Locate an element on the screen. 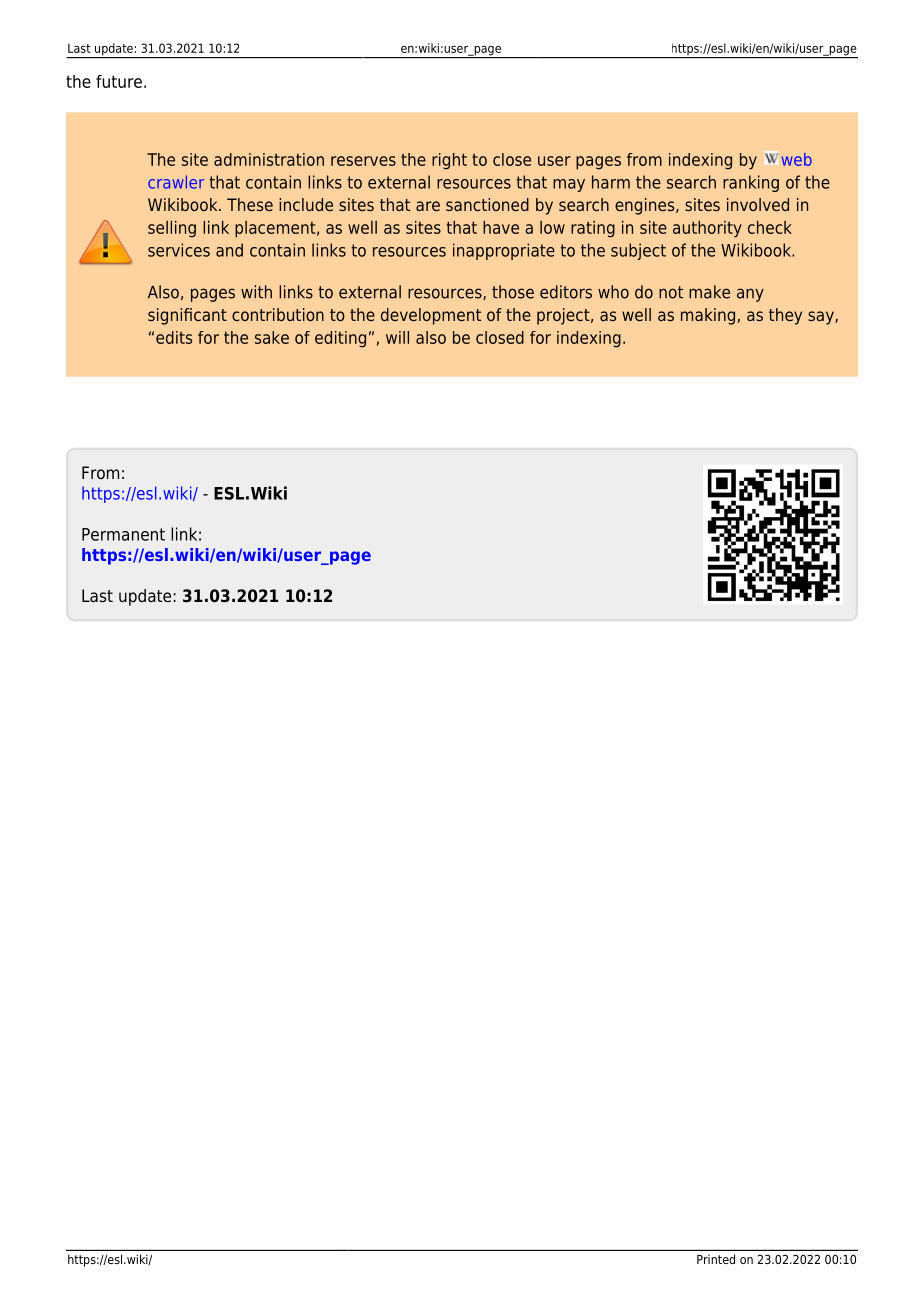 The height and width of the screenshot is (1308, 924). they is located at coordinates (785, 316).
